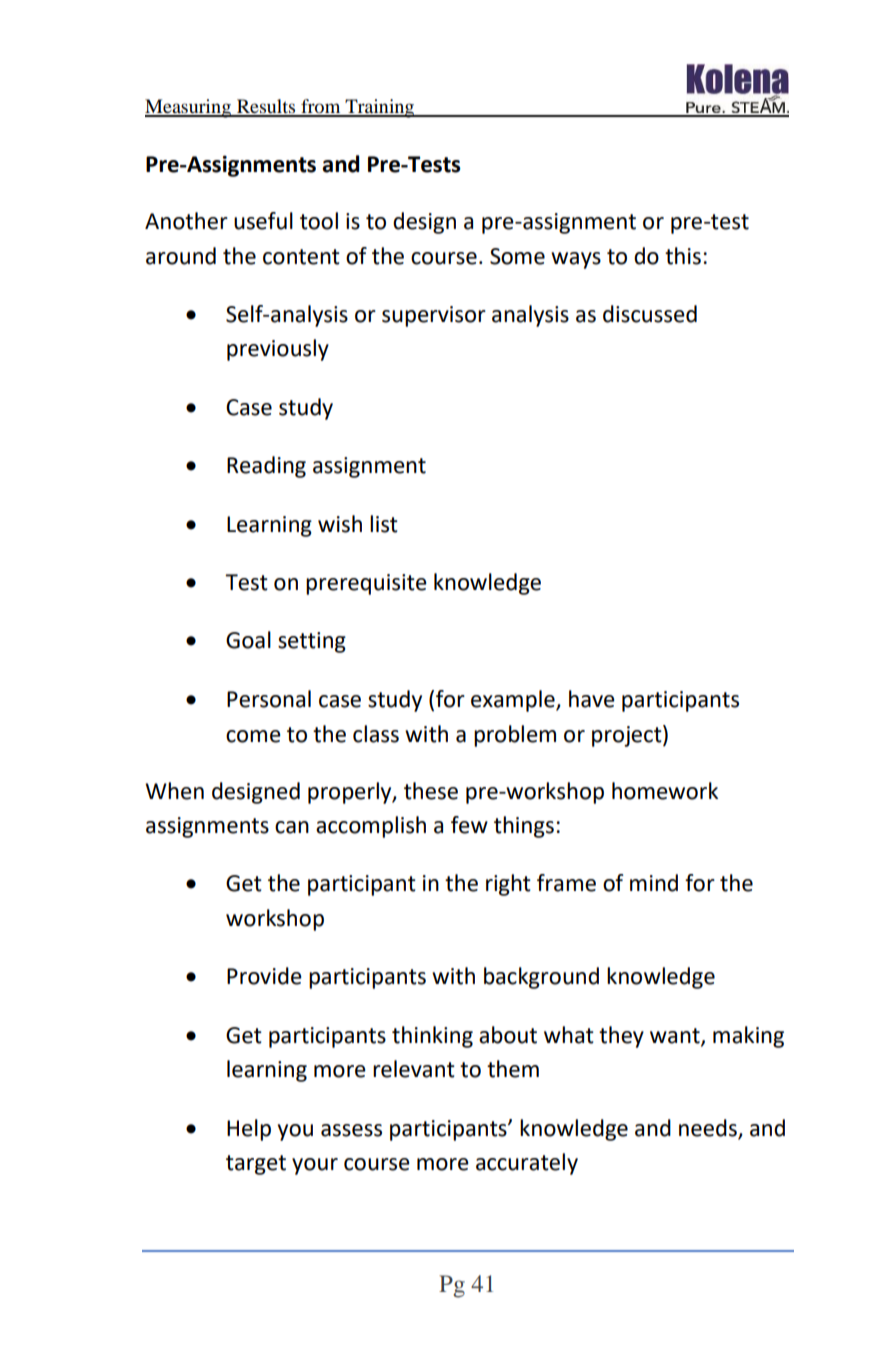 This document has height=1372, width=887. I want to click on example, so click(514, 701).
